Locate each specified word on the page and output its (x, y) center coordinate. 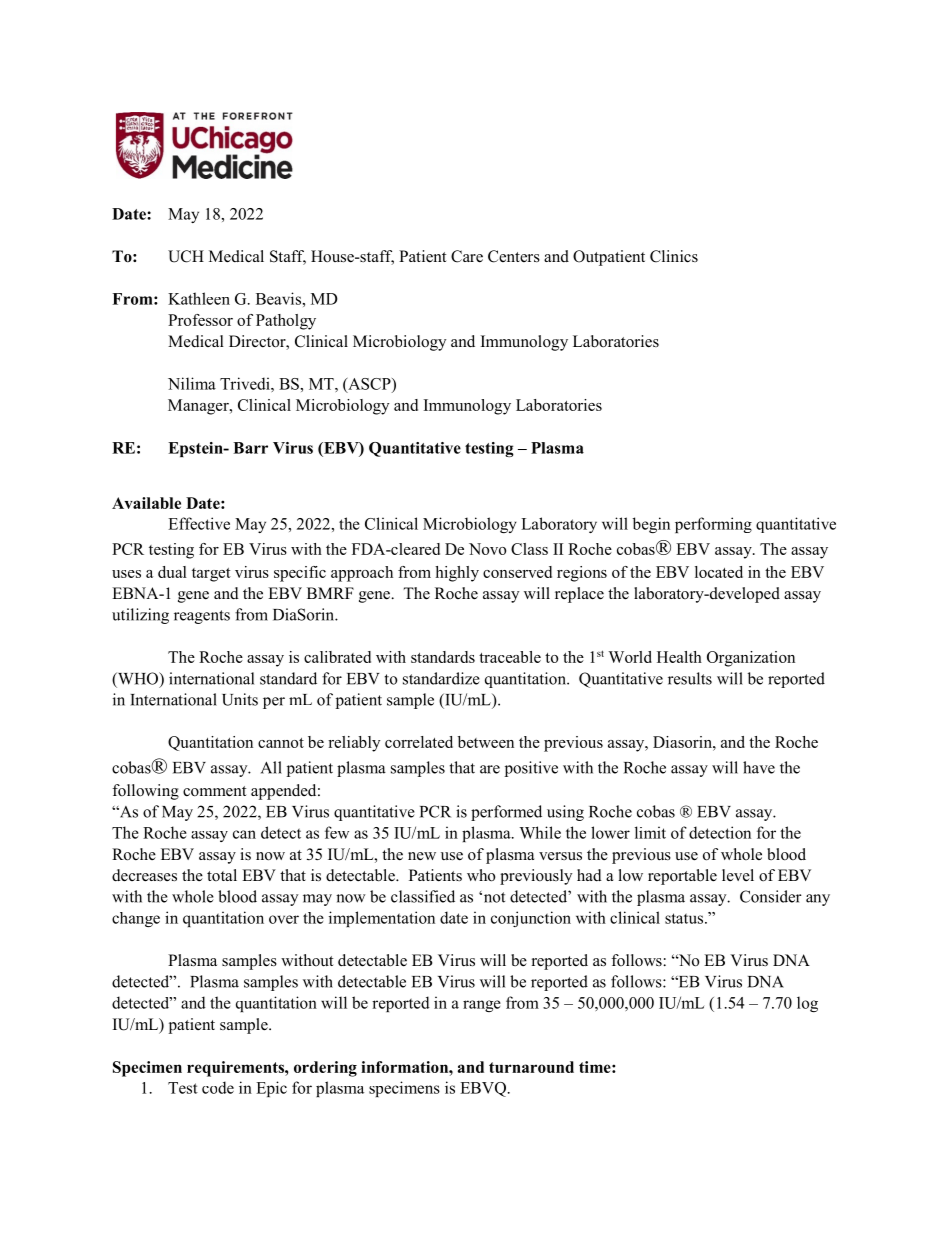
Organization (751, 659)
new (422, 856)
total (222, 875)
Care (467, 256)
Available (146, 503)
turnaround (531, 1067)
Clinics (674, 256)
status (685, 918)
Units (240, 699)
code (218, 1087)
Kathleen (199, 298)
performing (713, 525)
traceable (510, 657)
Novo (487, 549)
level (738, 875)
